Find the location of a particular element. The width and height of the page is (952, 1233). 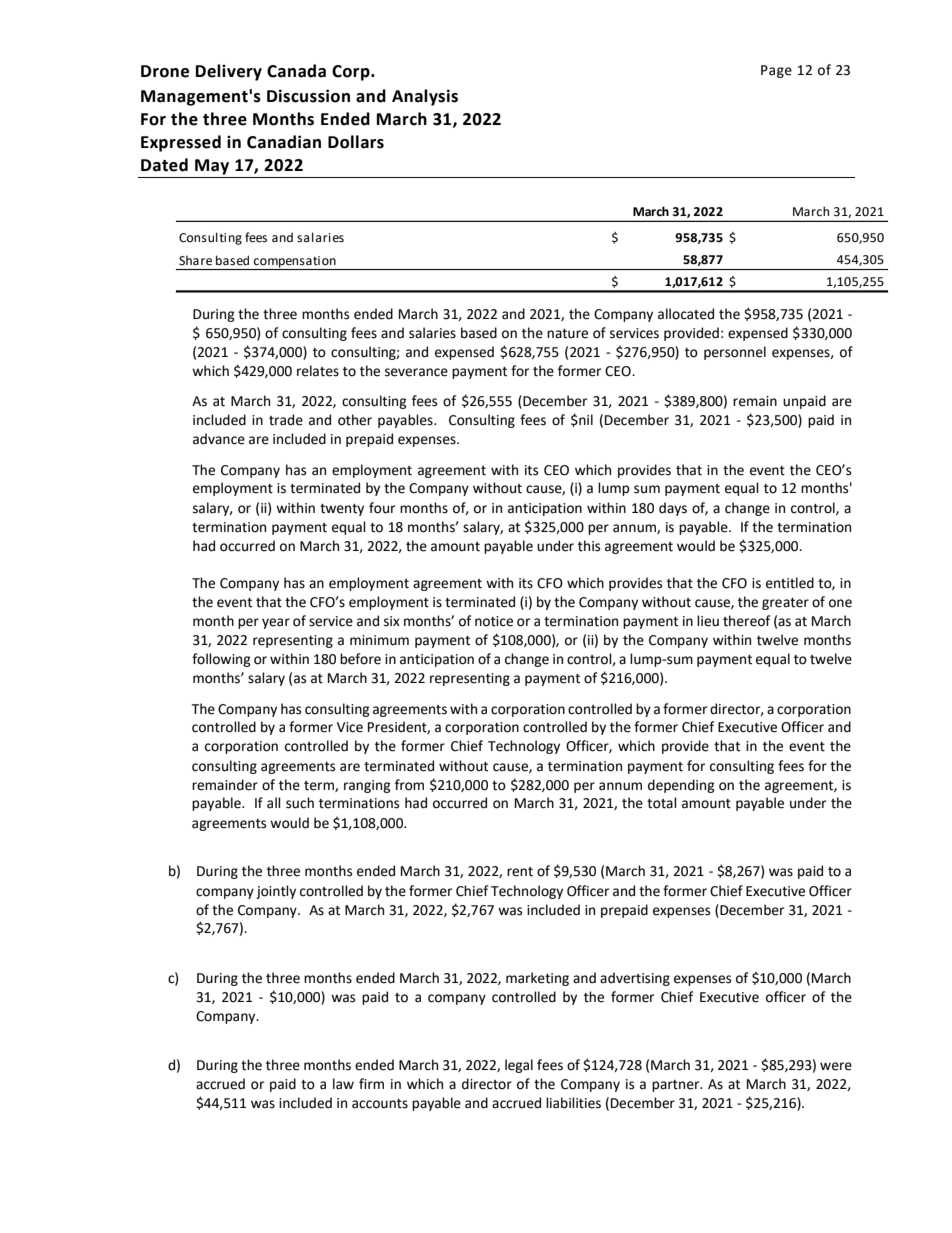

personnel is located at coordinates (735, 353).
